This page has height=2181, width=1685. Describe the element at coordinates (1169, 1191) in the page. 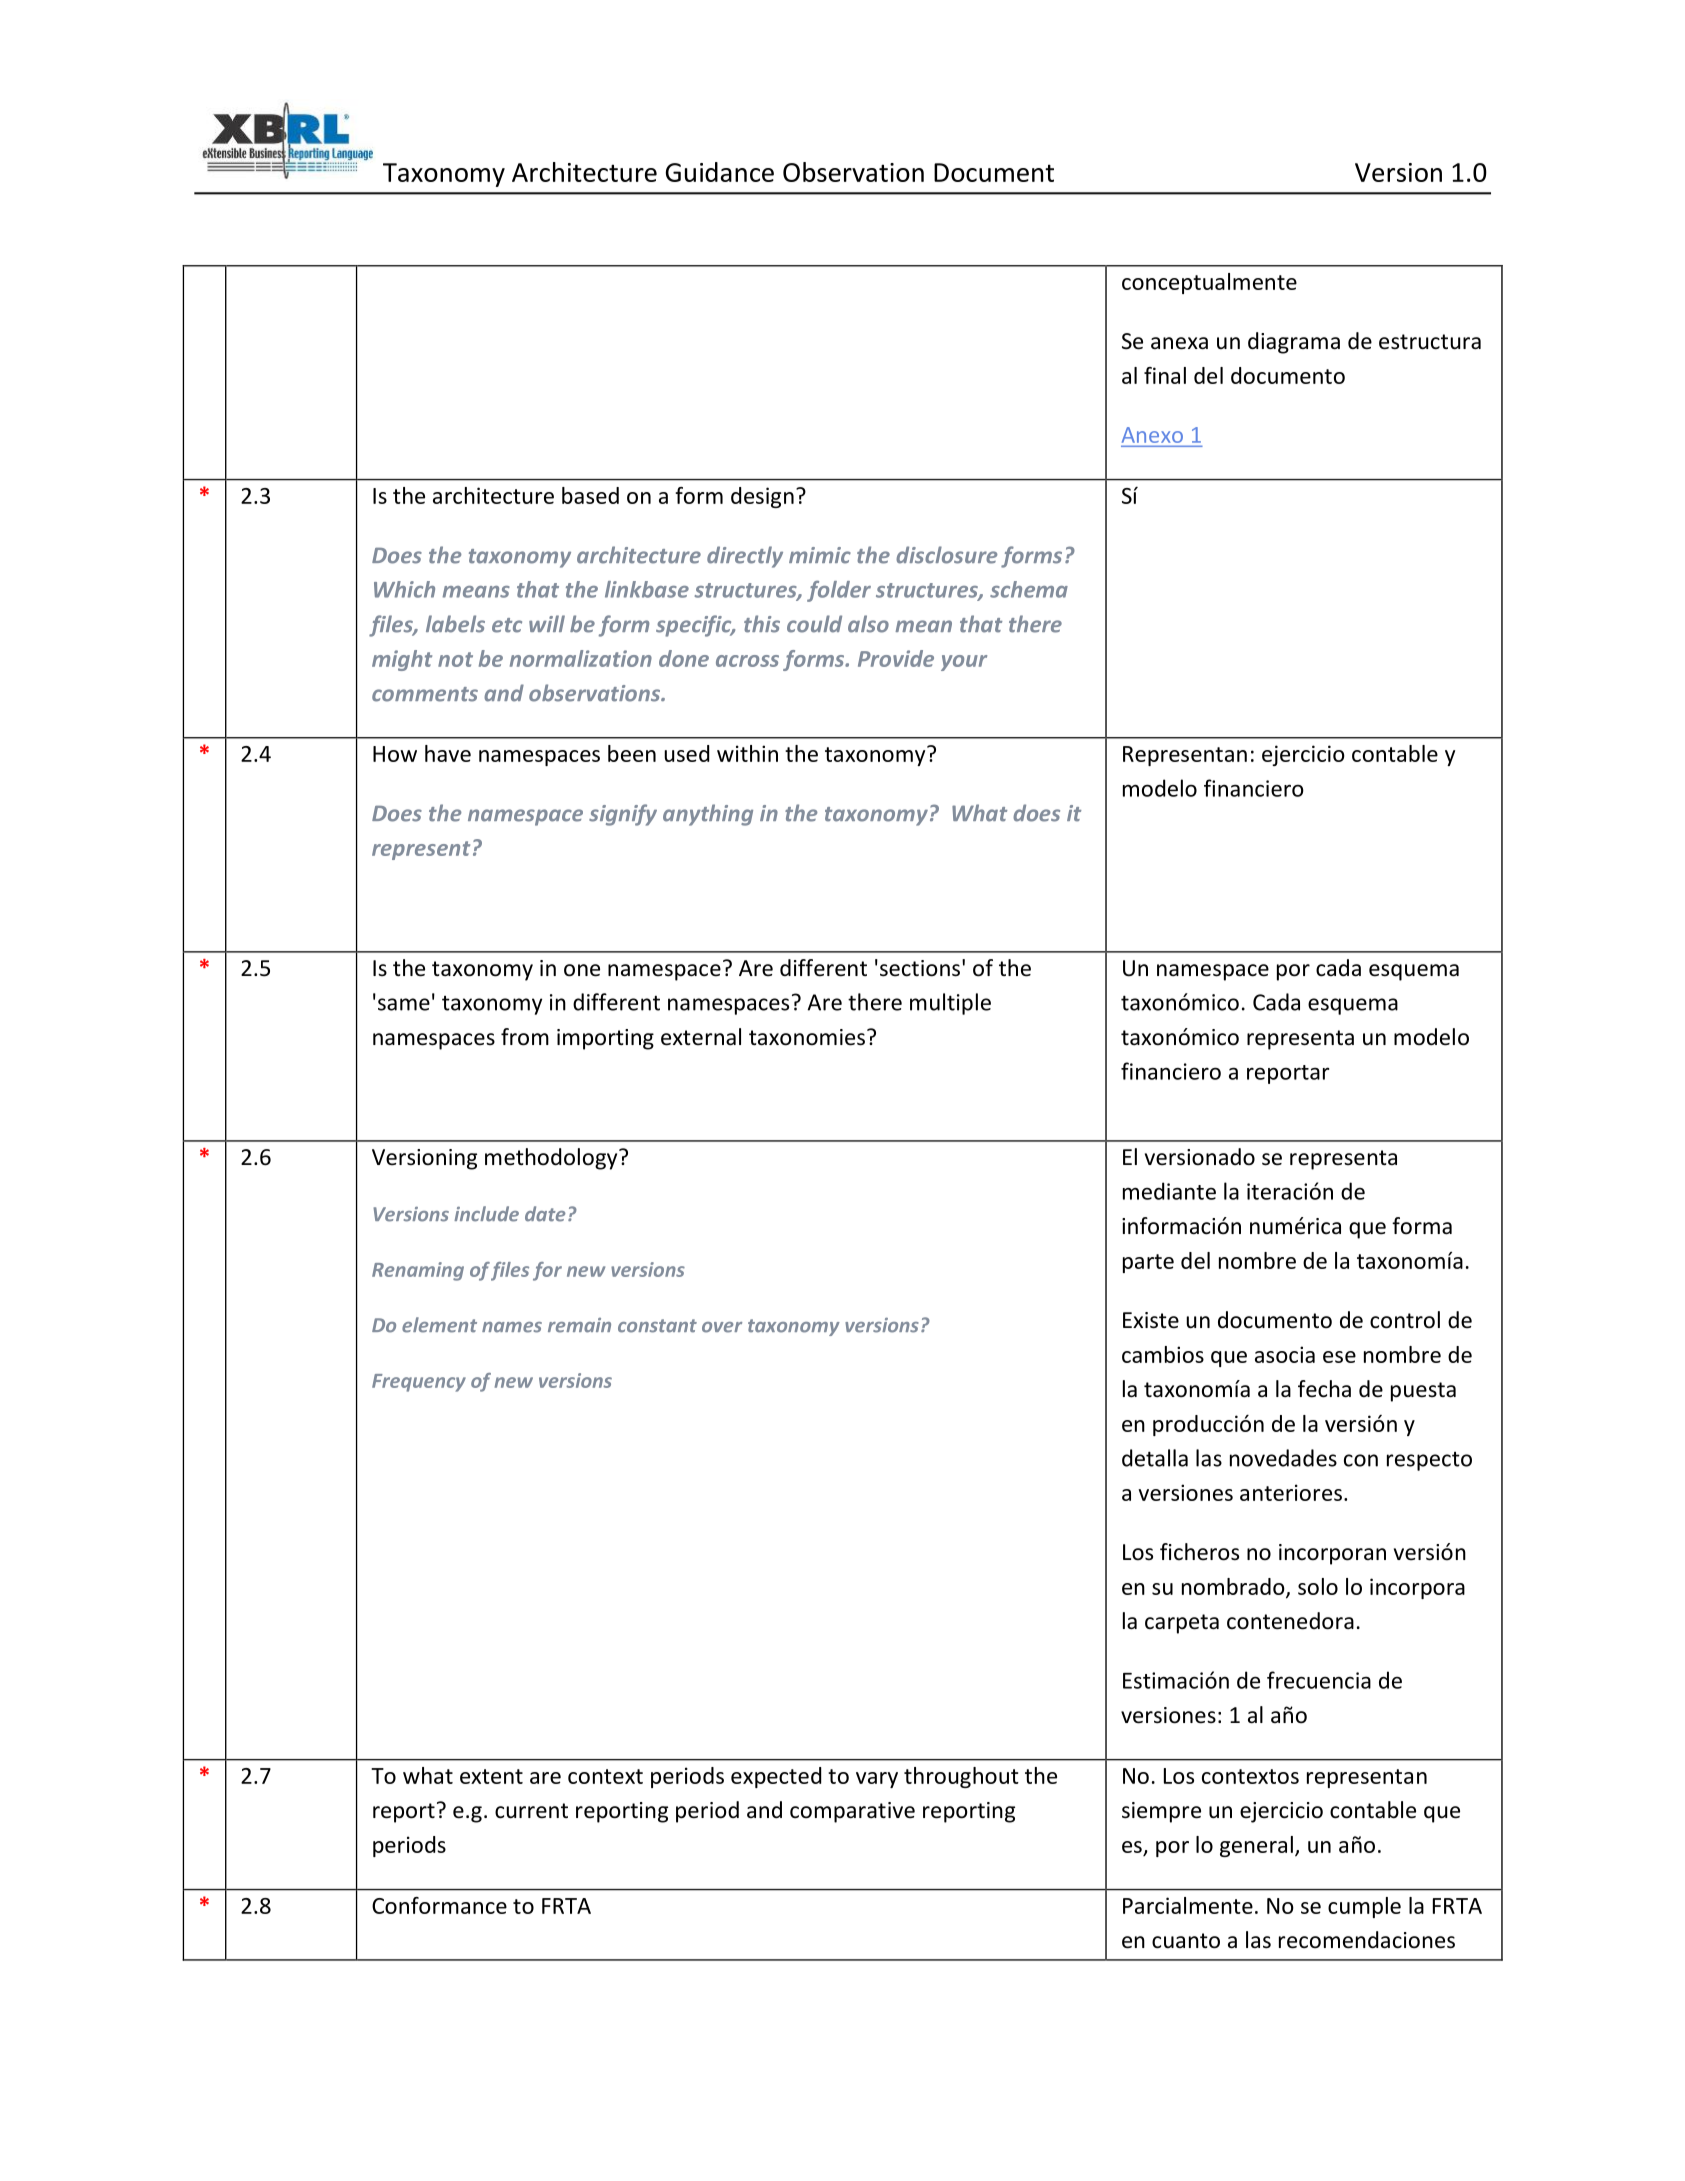

I see `mediante` at that location.
